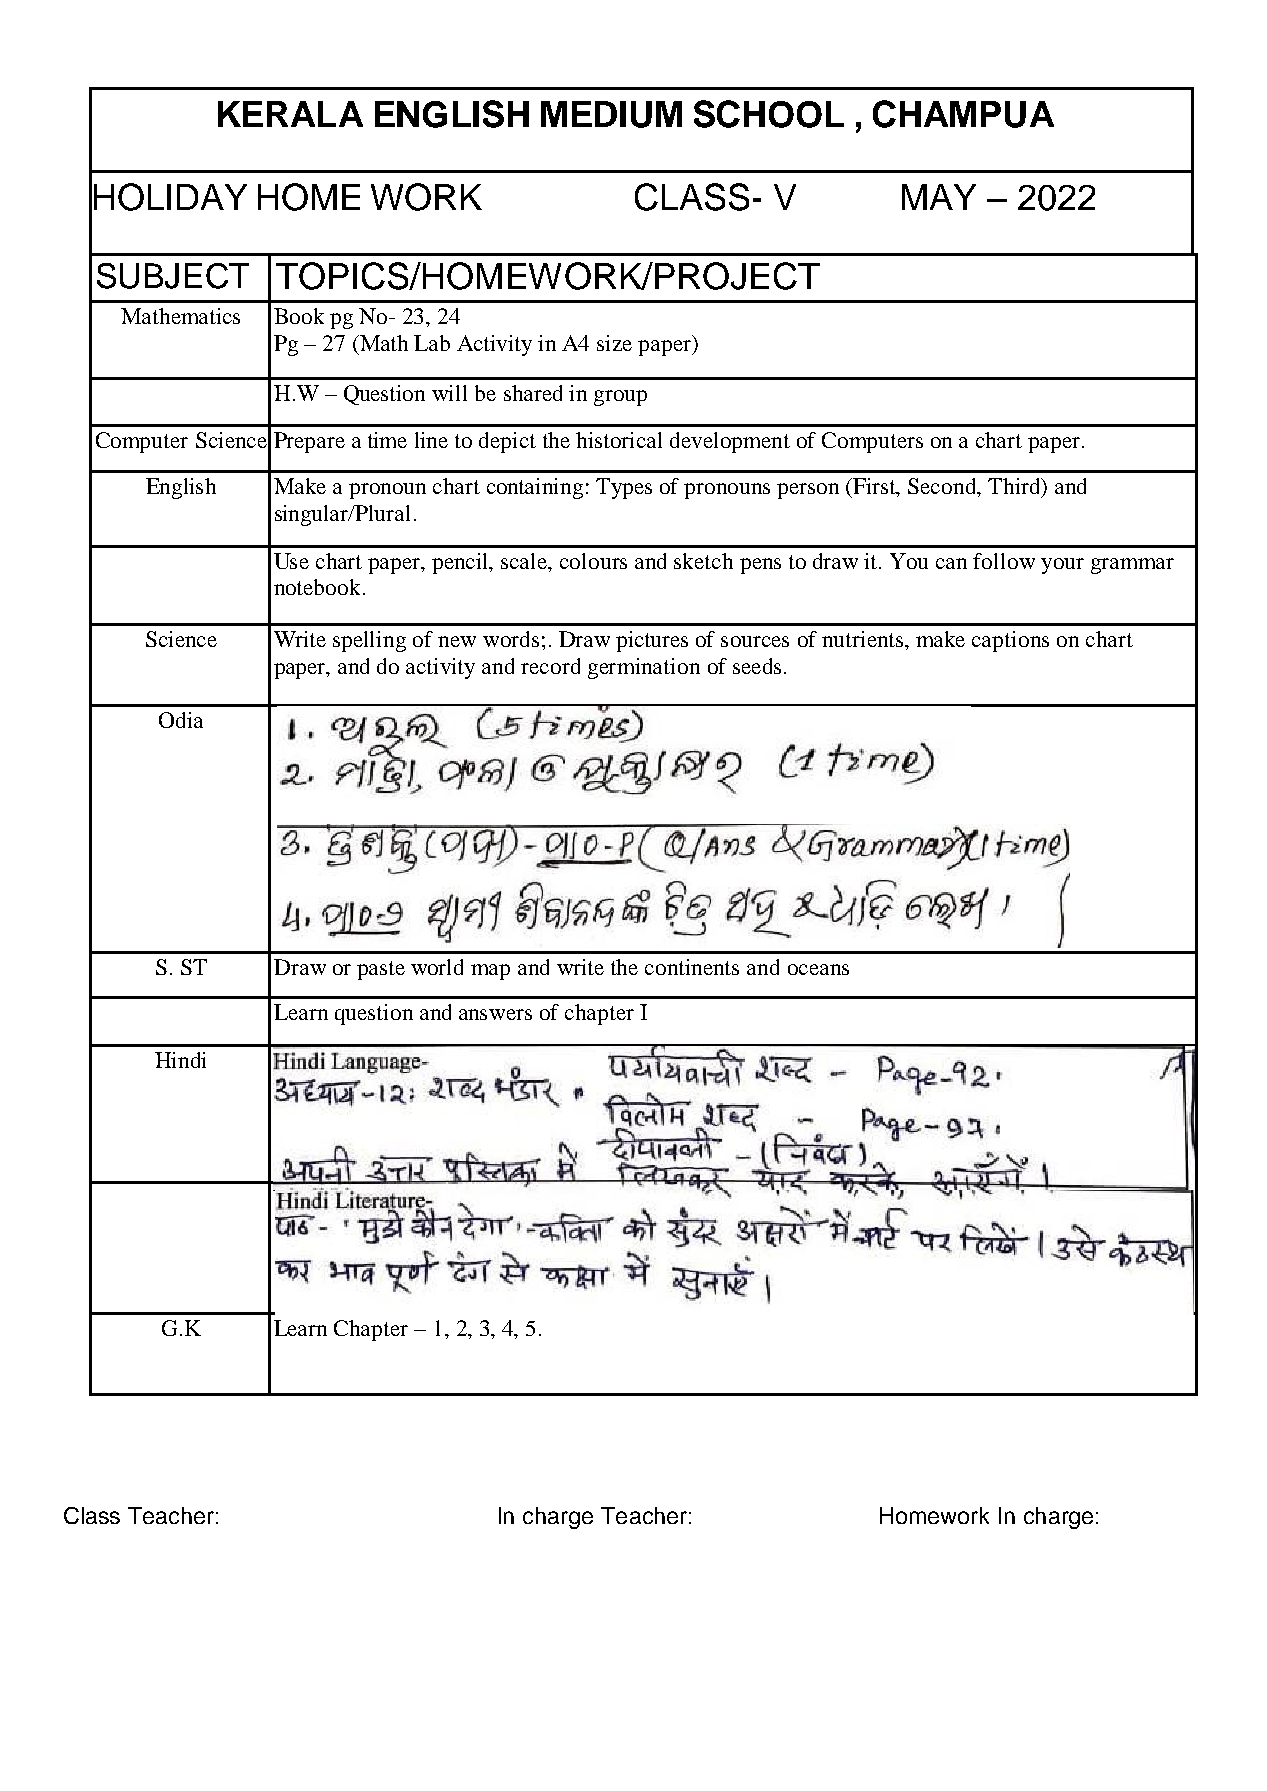 The image size is (1267, 1791). I want to click on Hindi, so click(180, 1060).
